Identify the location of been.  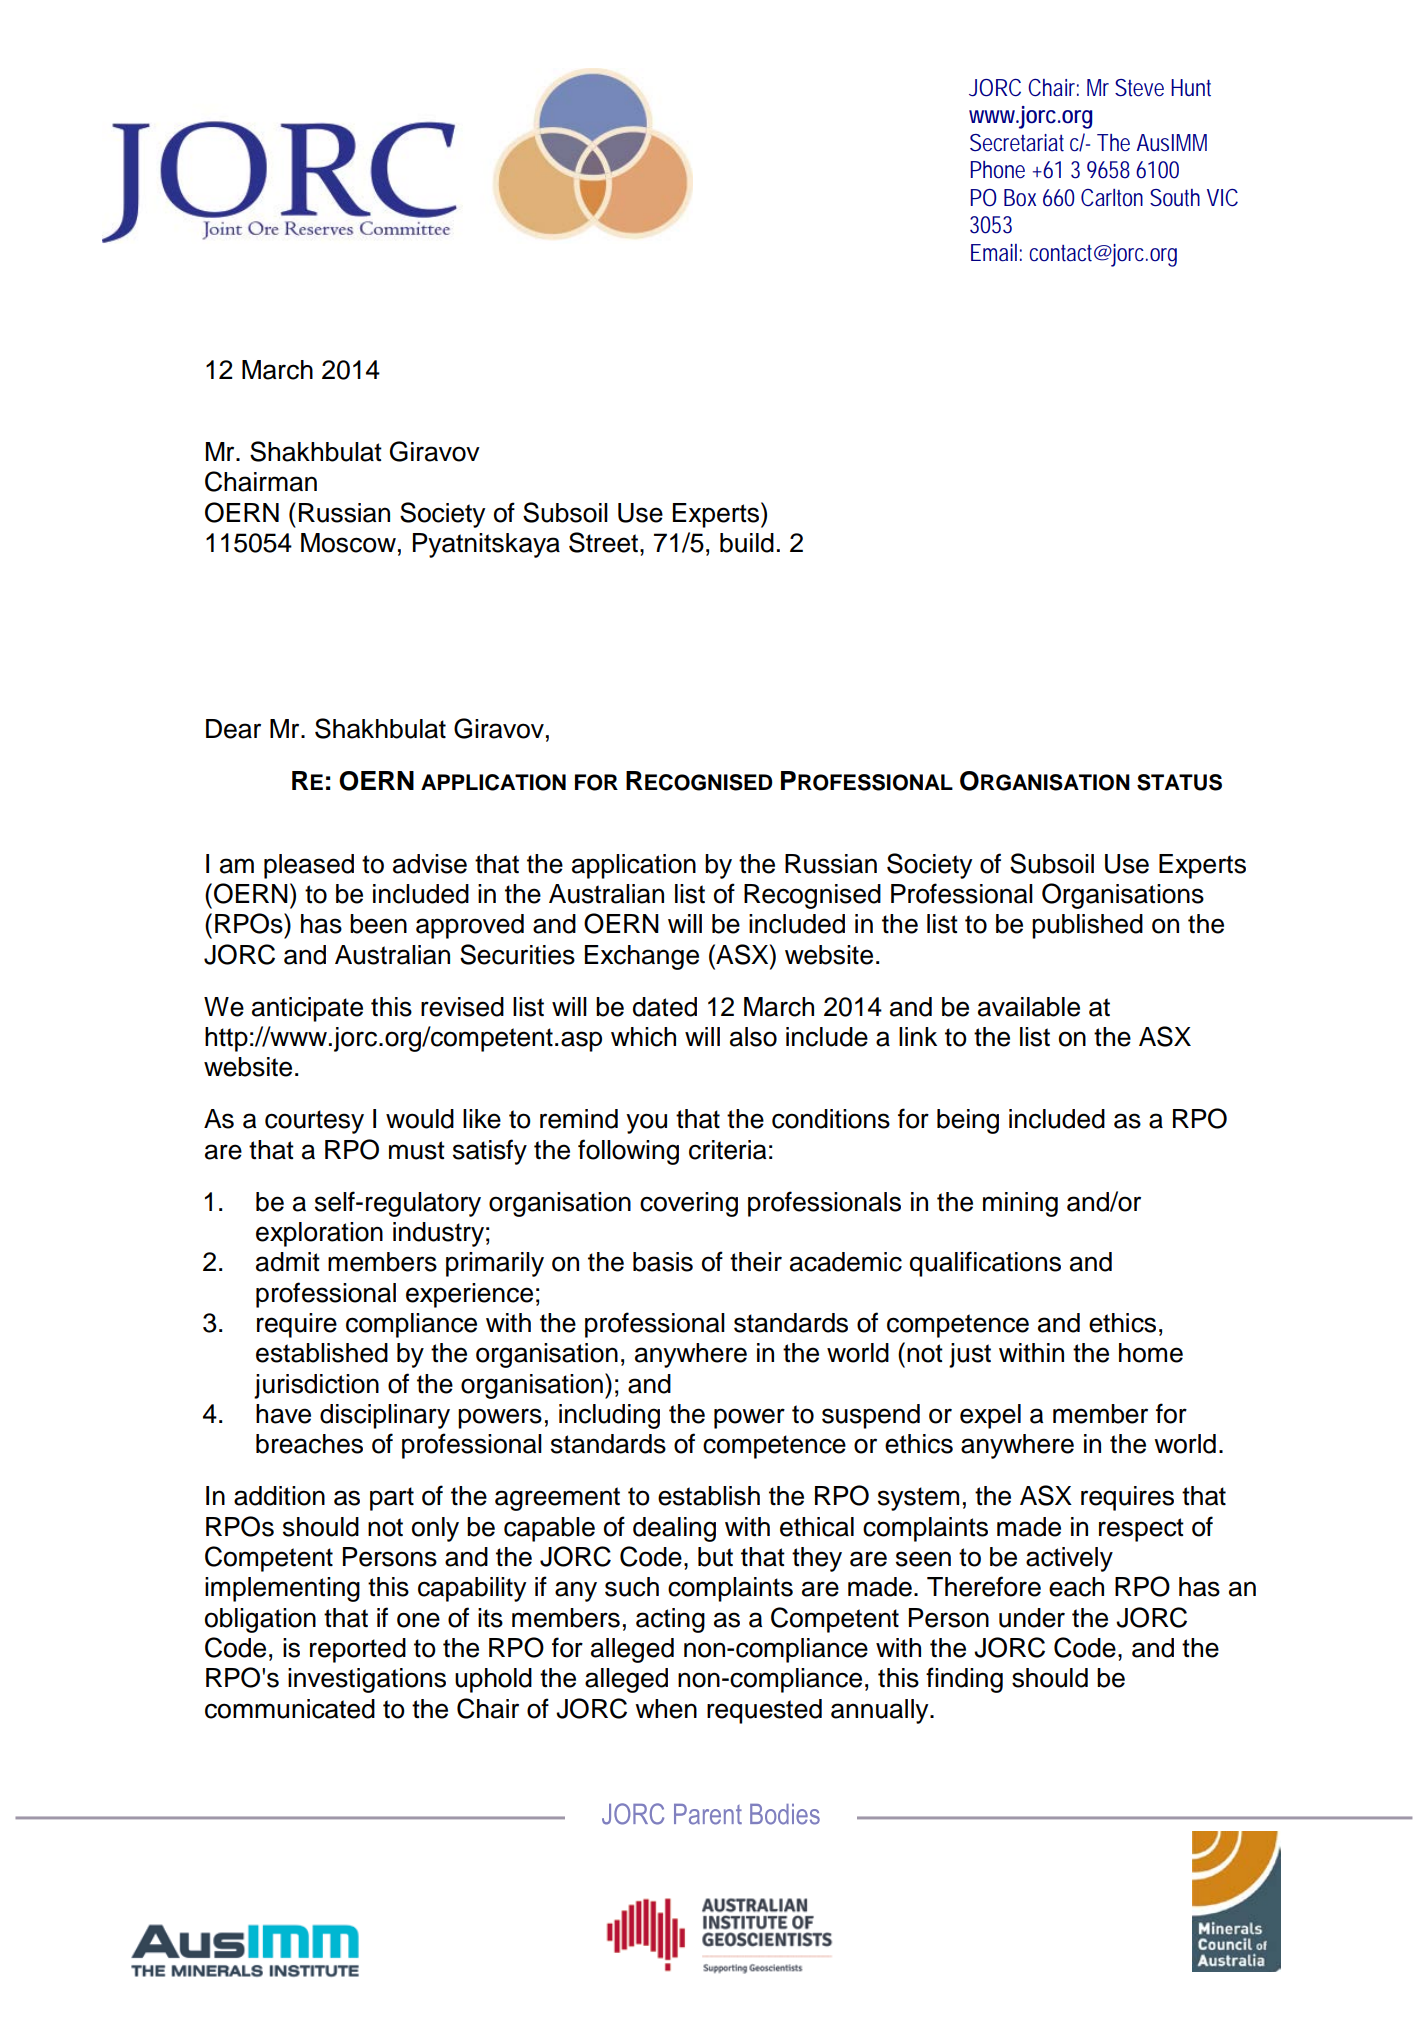
(378, 924).
